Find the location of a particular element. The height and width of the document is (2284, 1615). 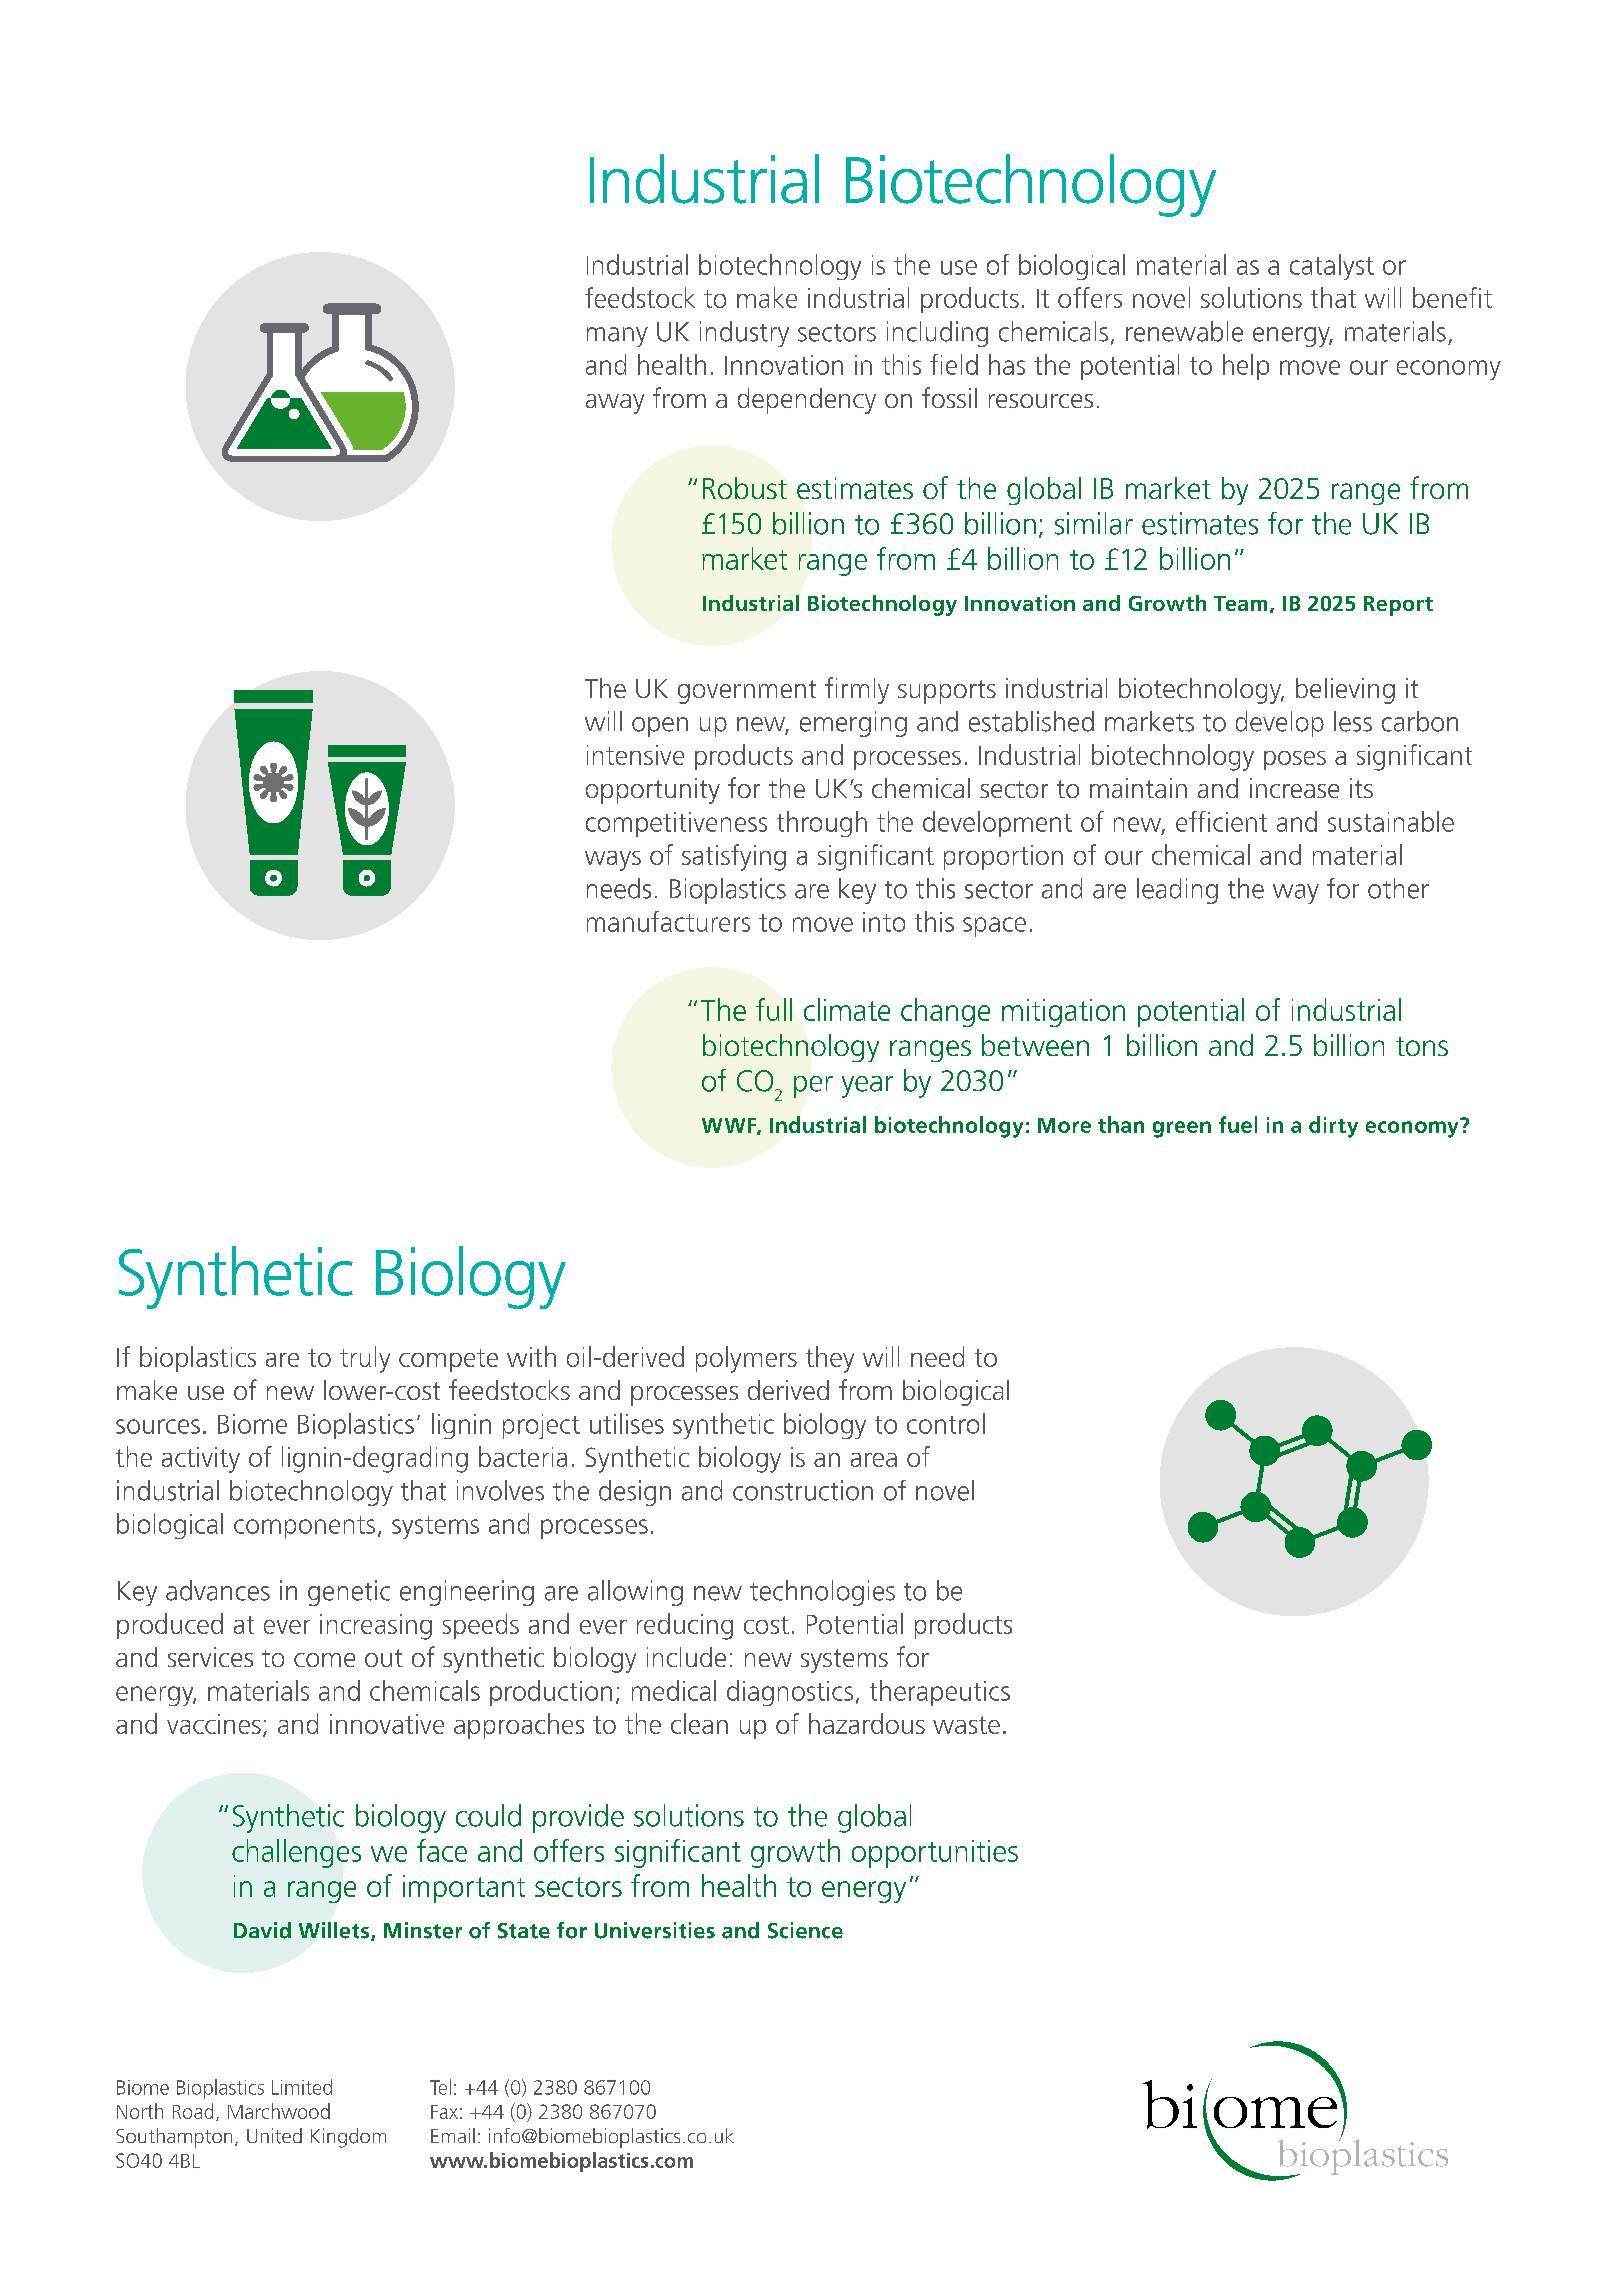

truly is located at coordinates (365, 1359).
